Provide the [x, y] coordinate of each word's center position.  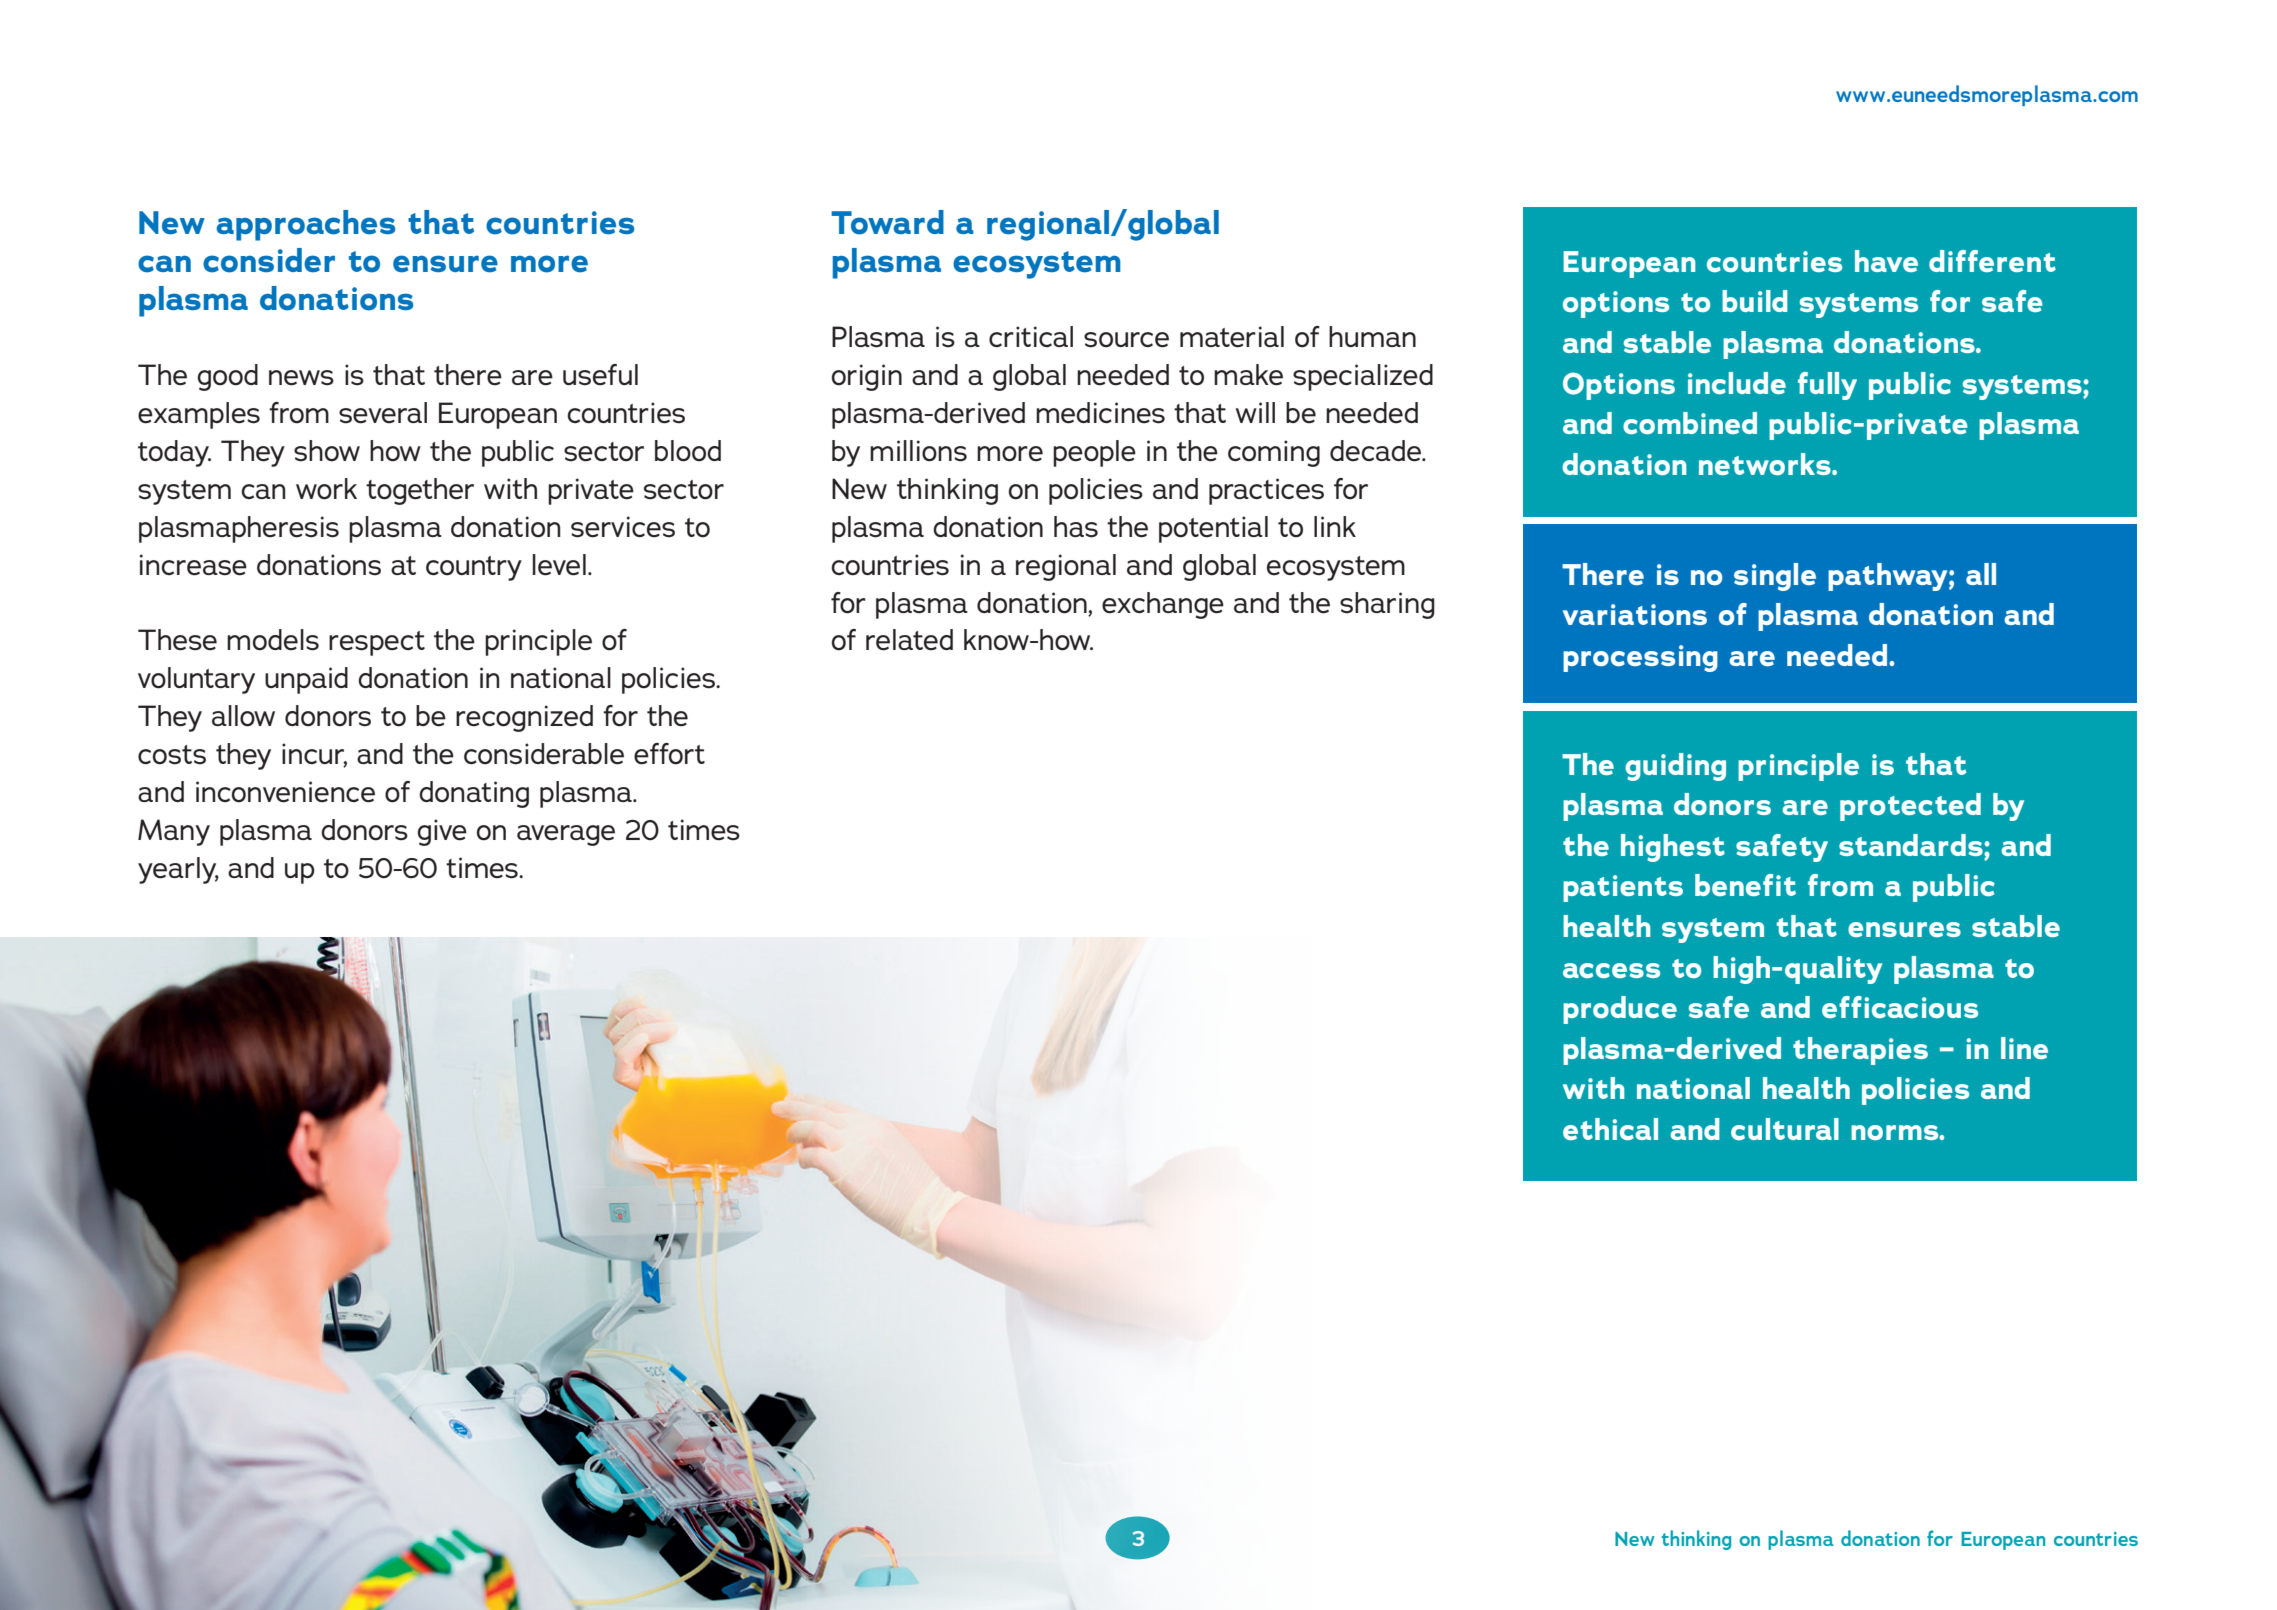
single [1775, 577]
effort [669, 754]
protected [1910, 807]
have [1886, 261]
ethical [1610, 1129]
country [474, 568]
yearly [178, 870]
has [1076, 527]
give [442, 832]
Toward [887, 222]
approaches [305, 225]
